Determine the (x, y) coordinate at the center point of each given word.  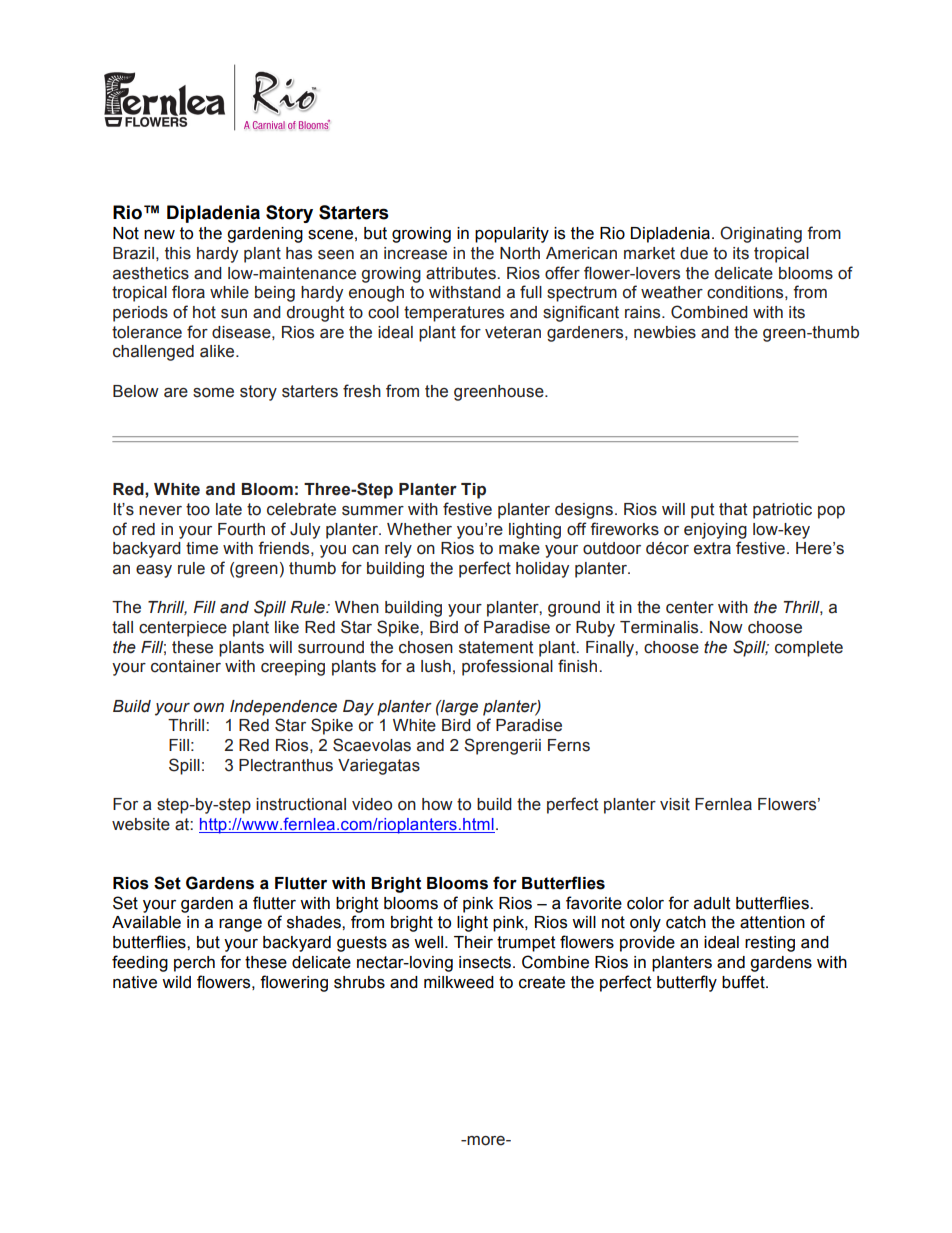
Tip (473, 491)
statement (496, 647)
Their (473, 942)
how (437, 804)
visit (675, 804)
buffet (744, 982)
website (141, 824)
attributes (462, 273)
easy (154, 571)
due (694, 253)
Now (726, 627)
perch (194, 964)
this (178, 253)
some (213, 393)
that (733, 509)
